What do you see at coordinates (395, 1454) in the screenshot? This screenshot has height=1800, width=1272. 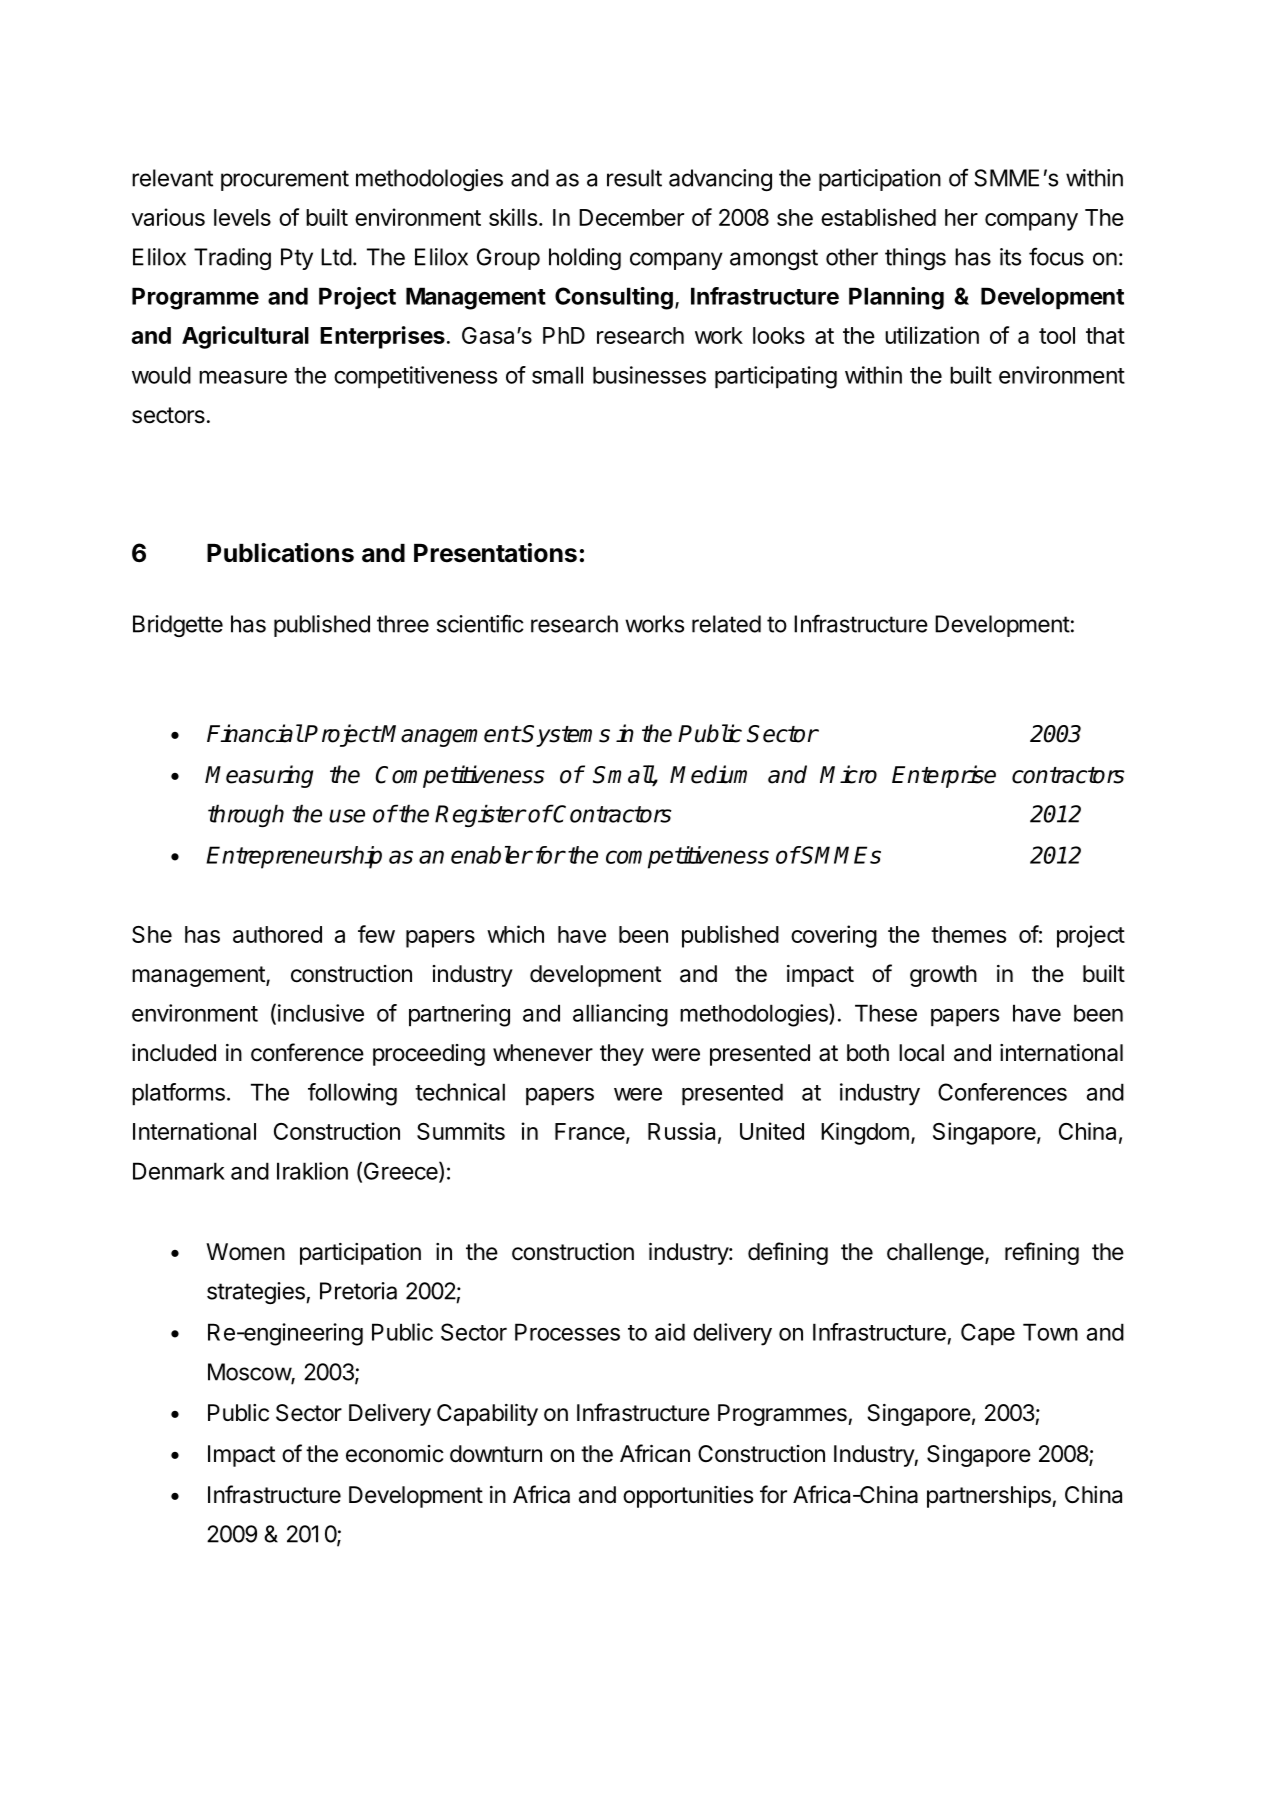 I see `economic` at bounding box center [395, 1454].
